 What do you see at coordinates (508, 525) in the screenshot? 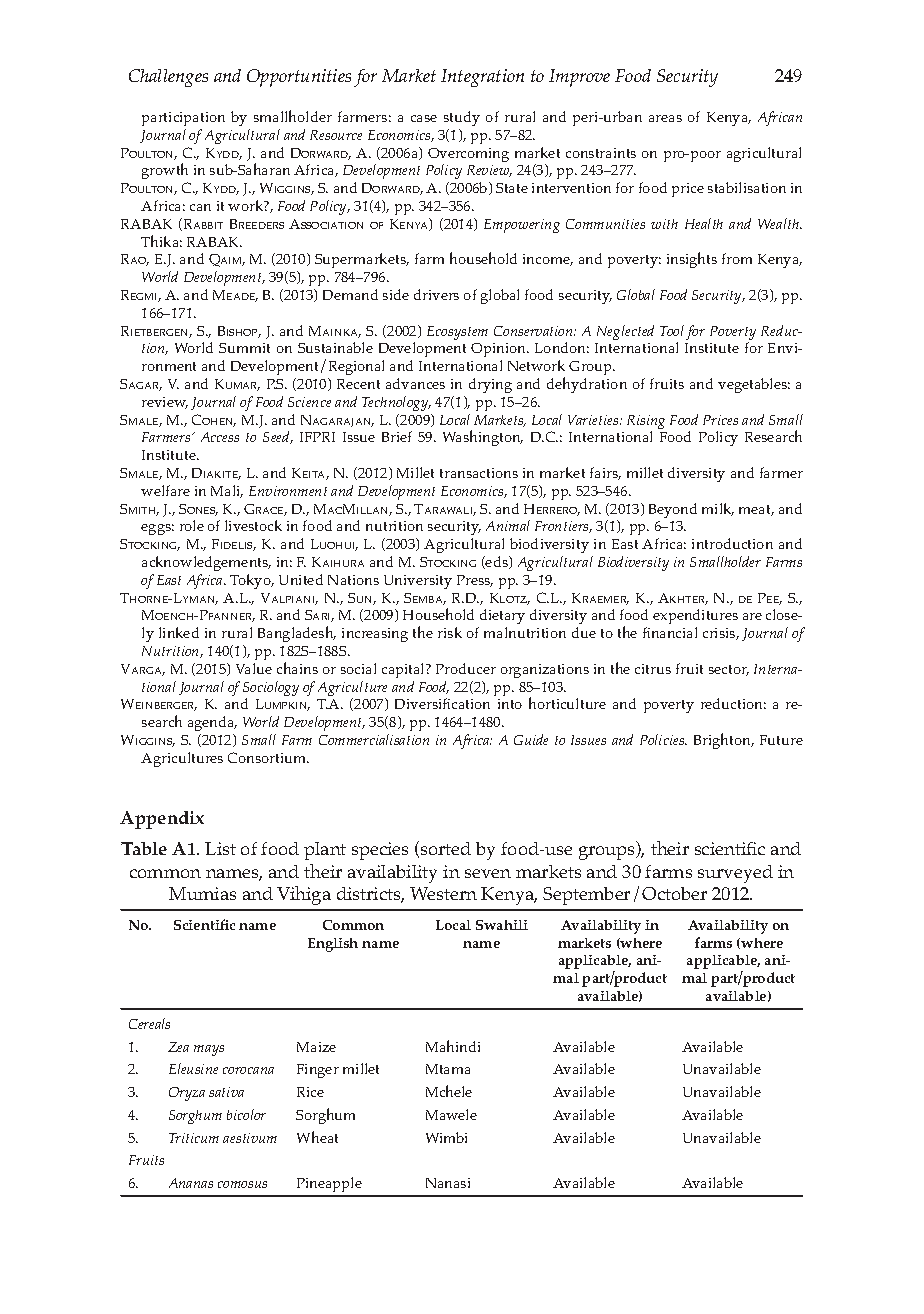
I see `Animal` at bounding box center [508, 525].
